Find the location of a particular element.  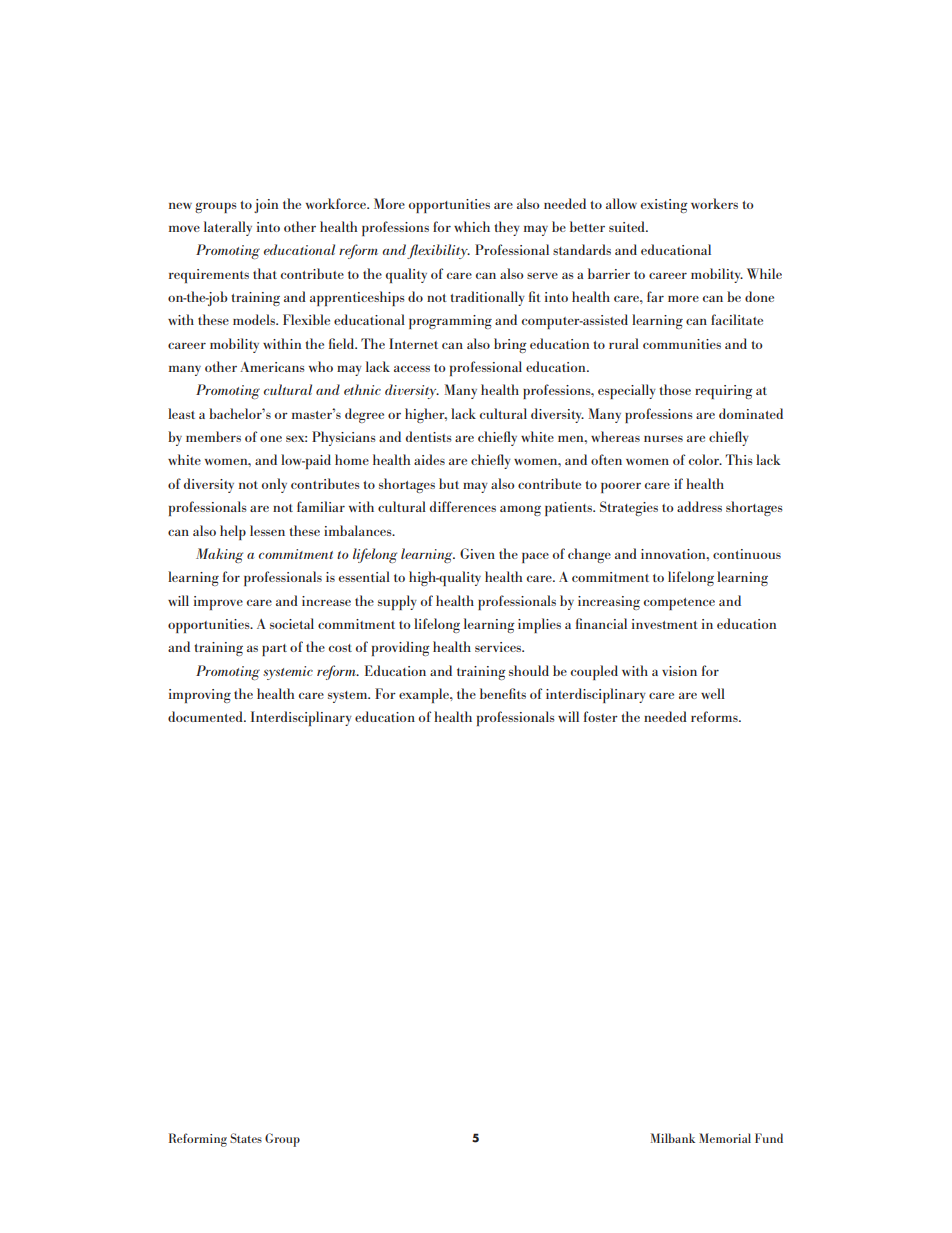

services is located at coordinates (499, 647).
